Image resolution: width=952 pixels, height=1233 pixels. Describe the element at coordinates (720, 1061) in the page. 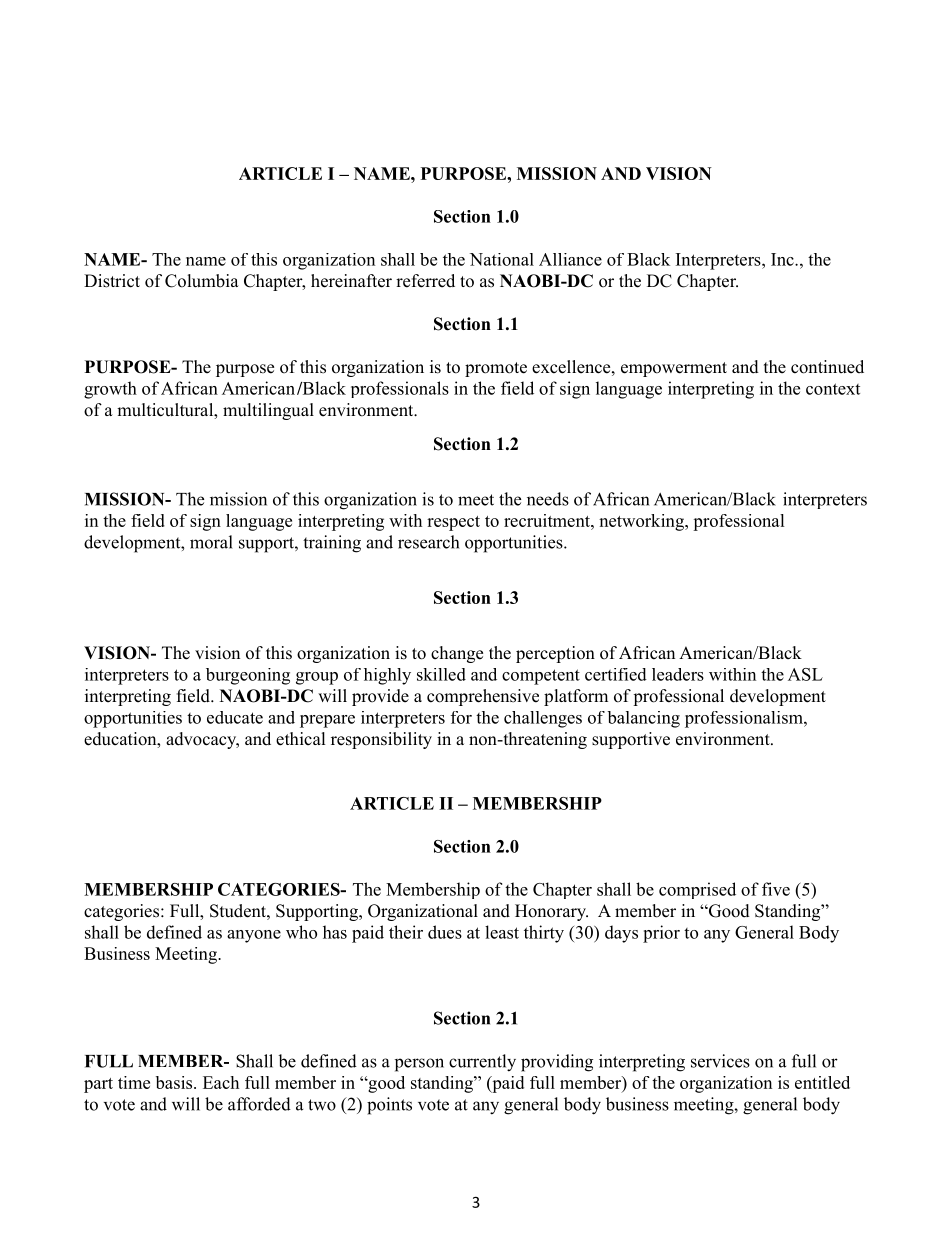

I see `services` at that location.
